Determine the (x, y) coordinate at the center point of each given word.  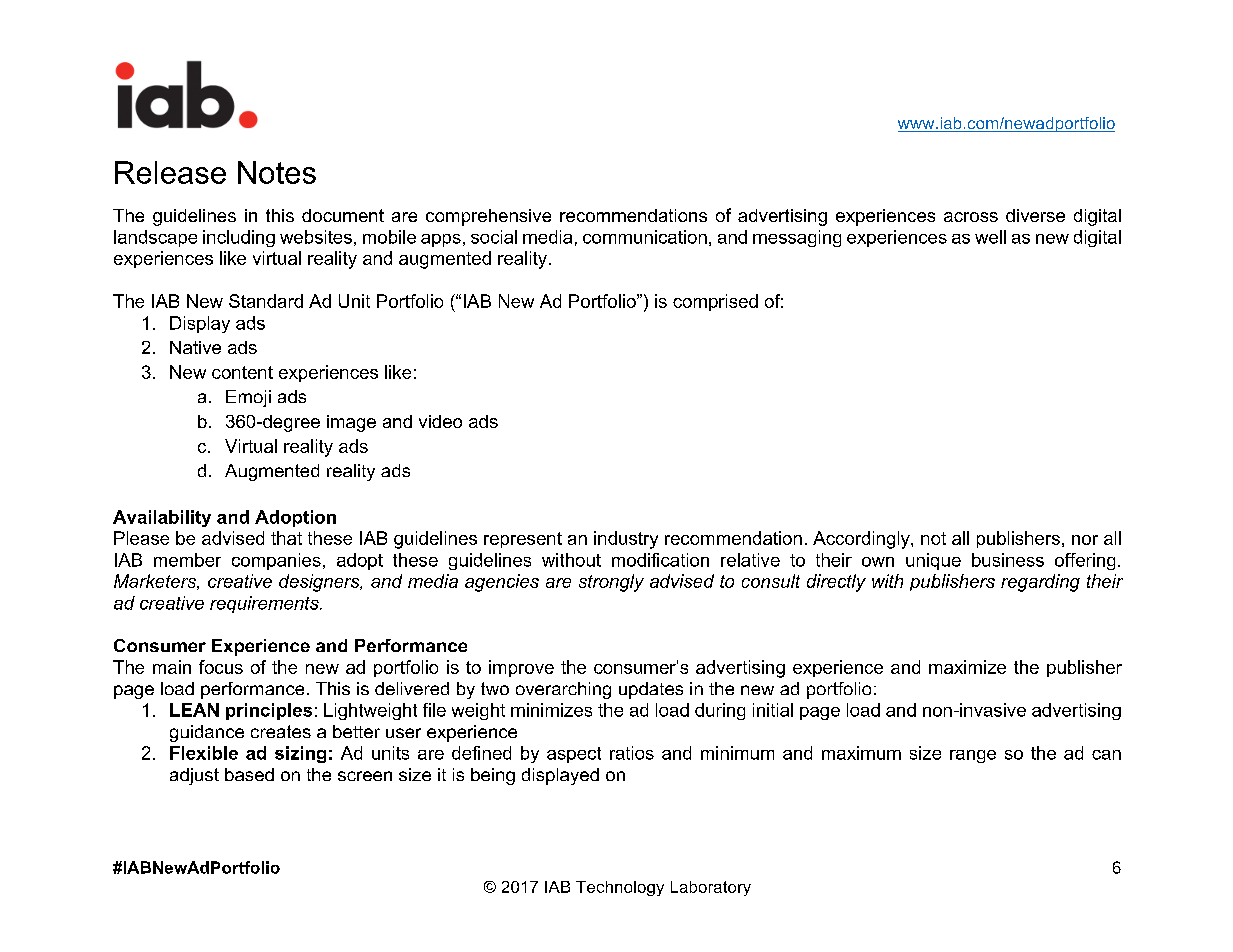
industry (626, 540)
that (286, 538)
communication (645, 237)
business (1008, 560)
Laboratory (711, 888)
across (971, 217)
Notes (277, 172)
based (249, 774)
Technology (620, 888)
